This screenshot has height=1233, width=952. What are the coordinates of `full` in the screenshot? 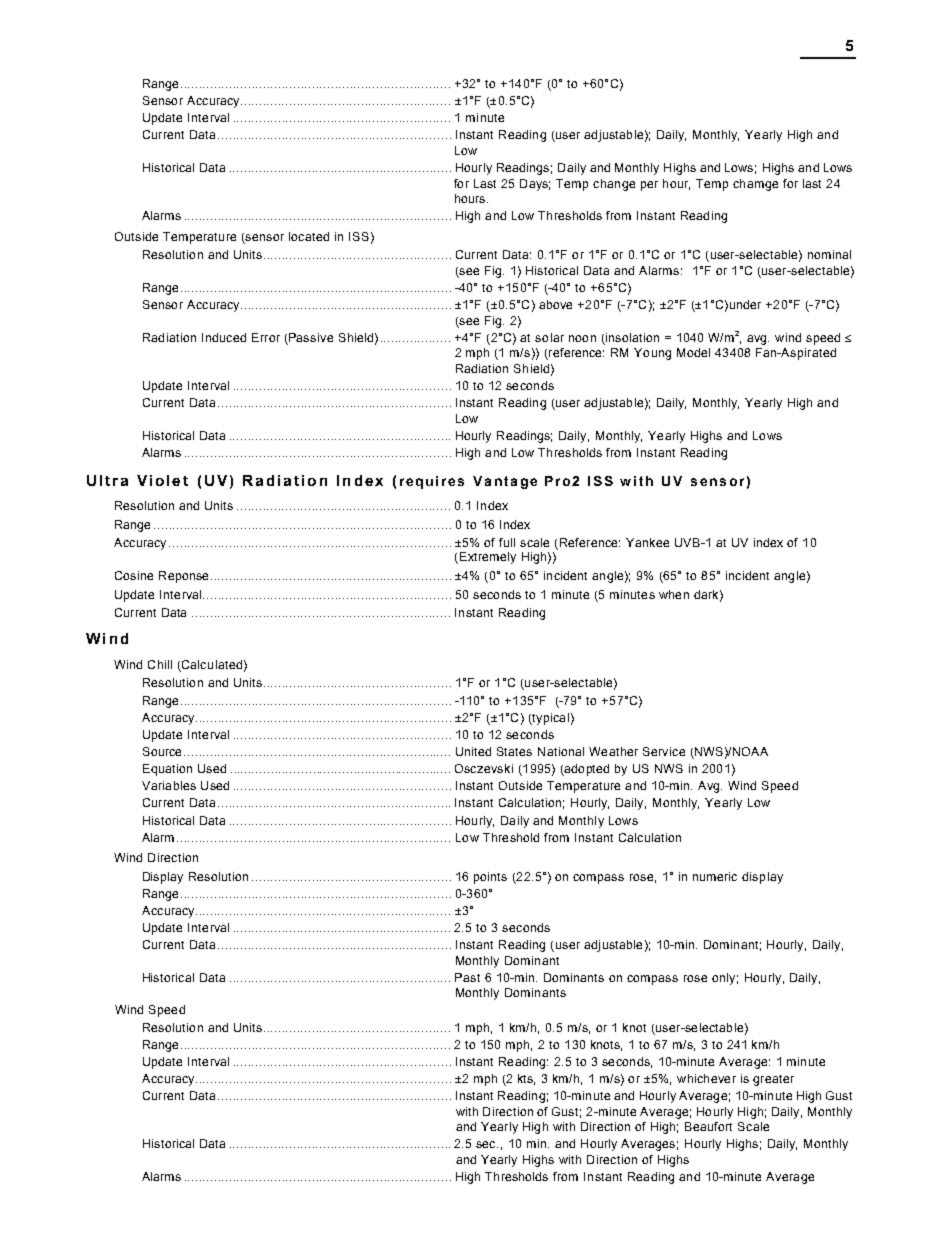 It's located at (507, 542).
